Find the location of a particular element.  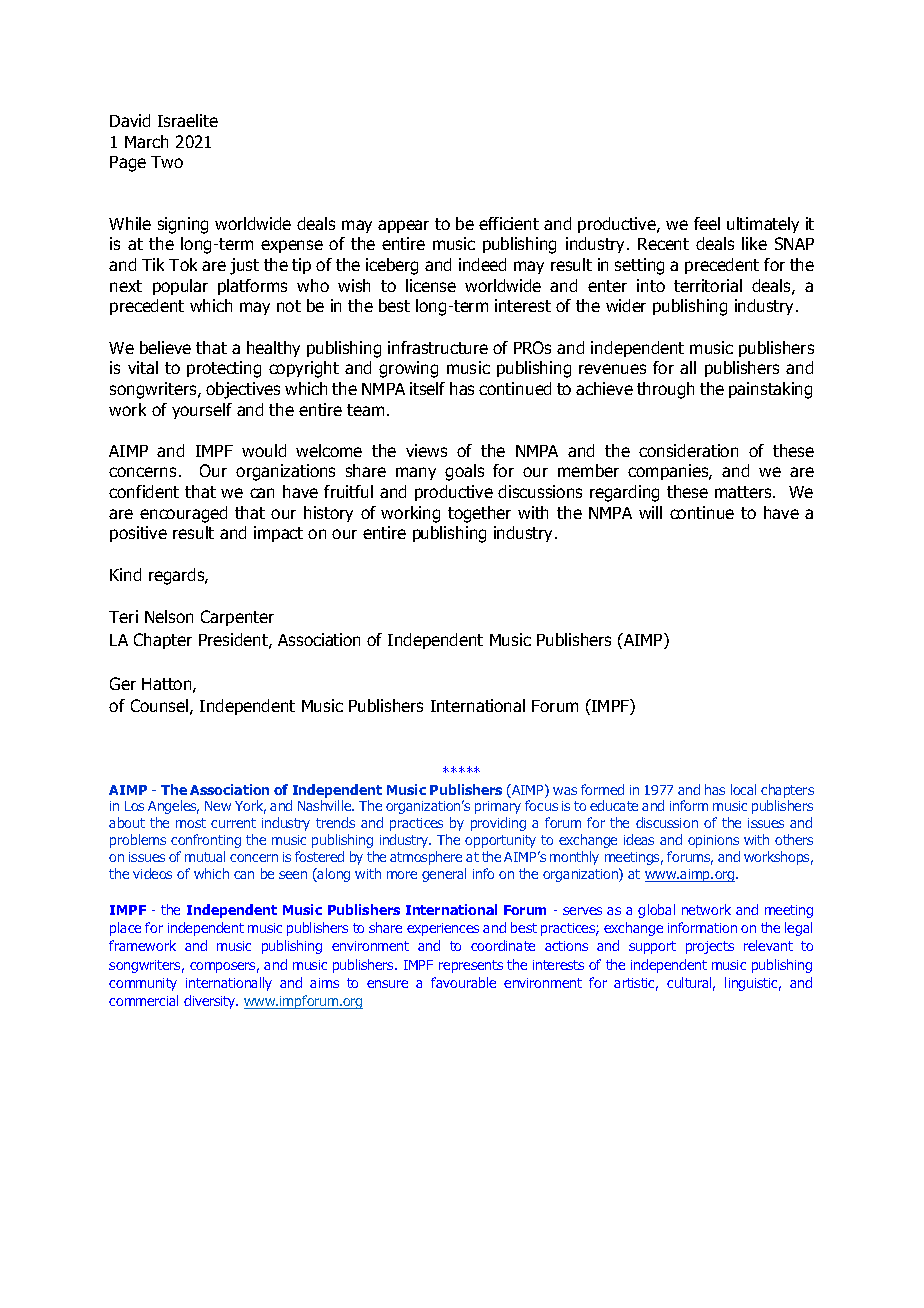

Israelite is located at coordinates (188, 120).
